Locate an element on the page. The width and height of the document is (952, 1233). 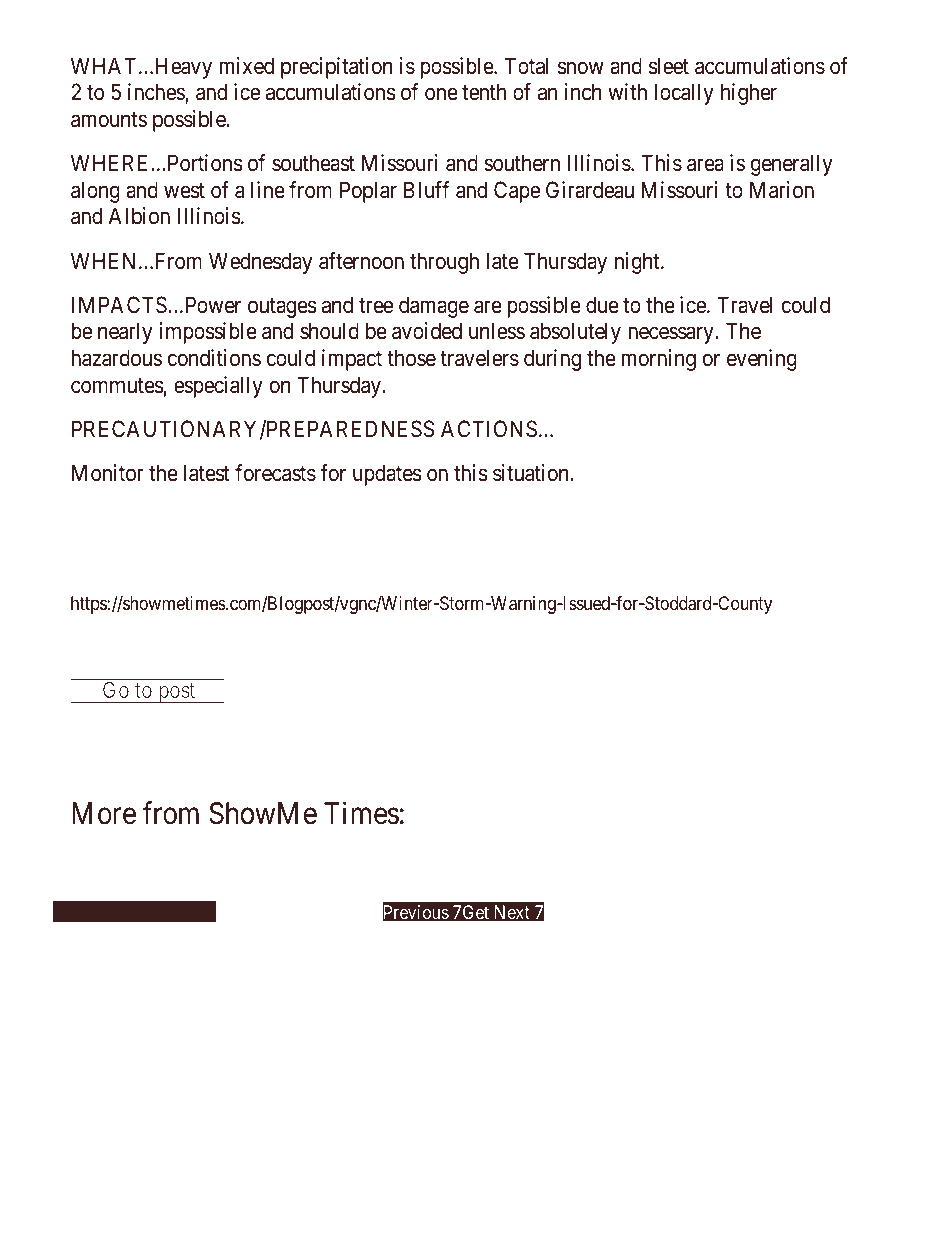
one is located at coordinates (441, 94).
